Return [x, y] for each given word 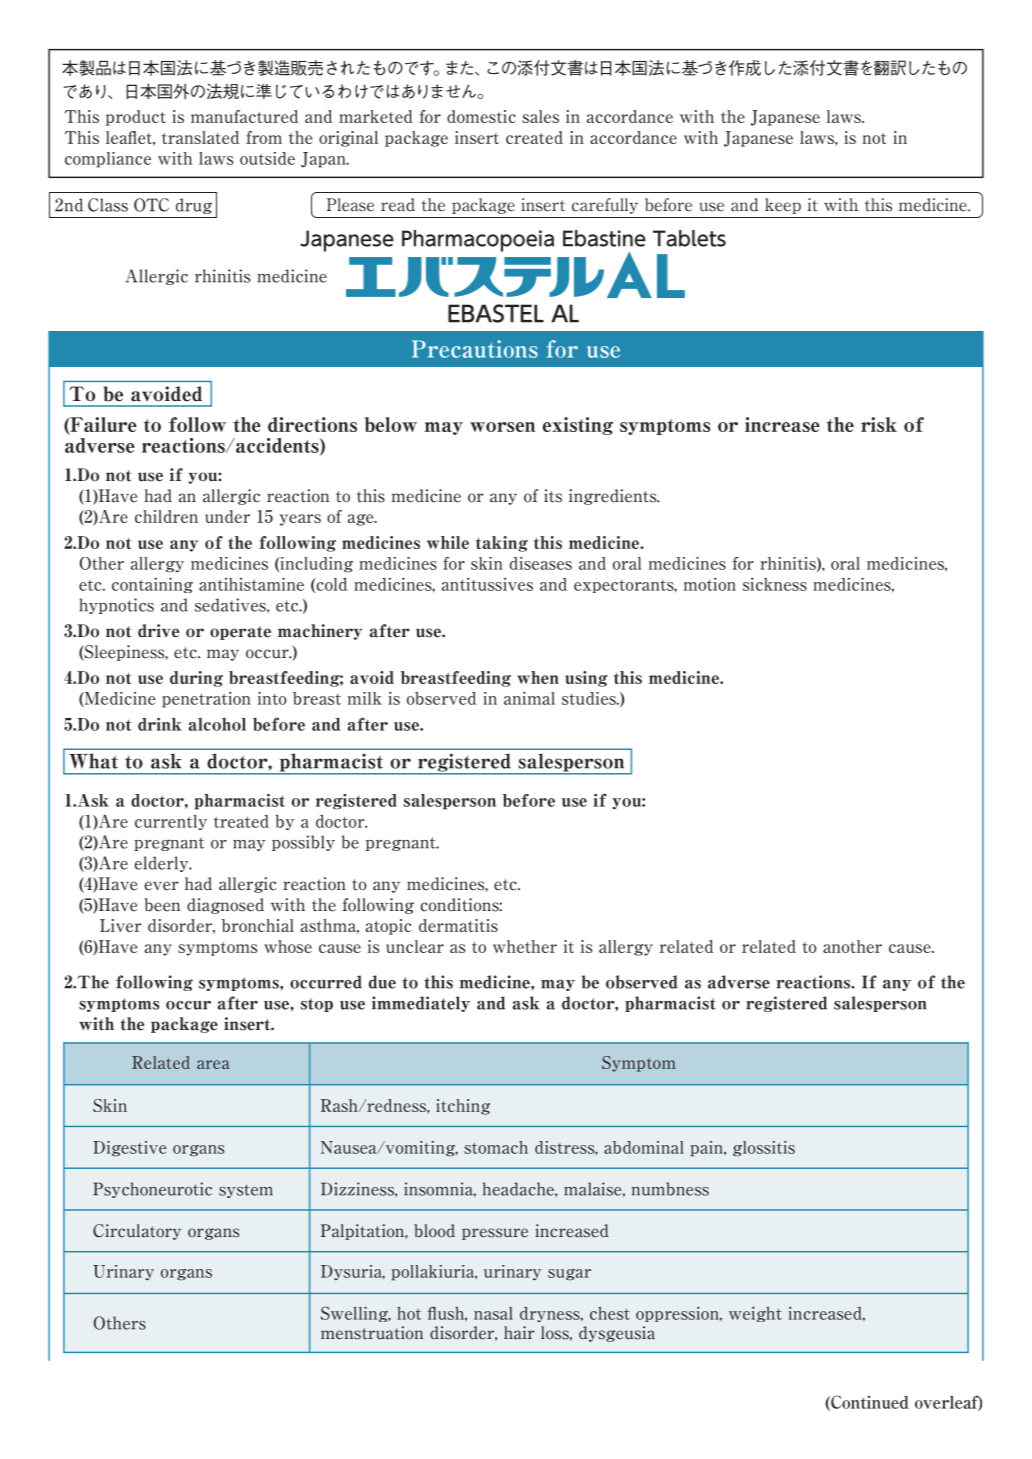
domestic [481, 116]
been [162, 905]
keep [783, 206]
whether [525, 946]
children [166, 516]
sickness [775, 584]
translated [200, 137]
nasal [493, 1313]
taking [502, 544]
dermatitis [458, 925]
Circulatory [137, 1232]
